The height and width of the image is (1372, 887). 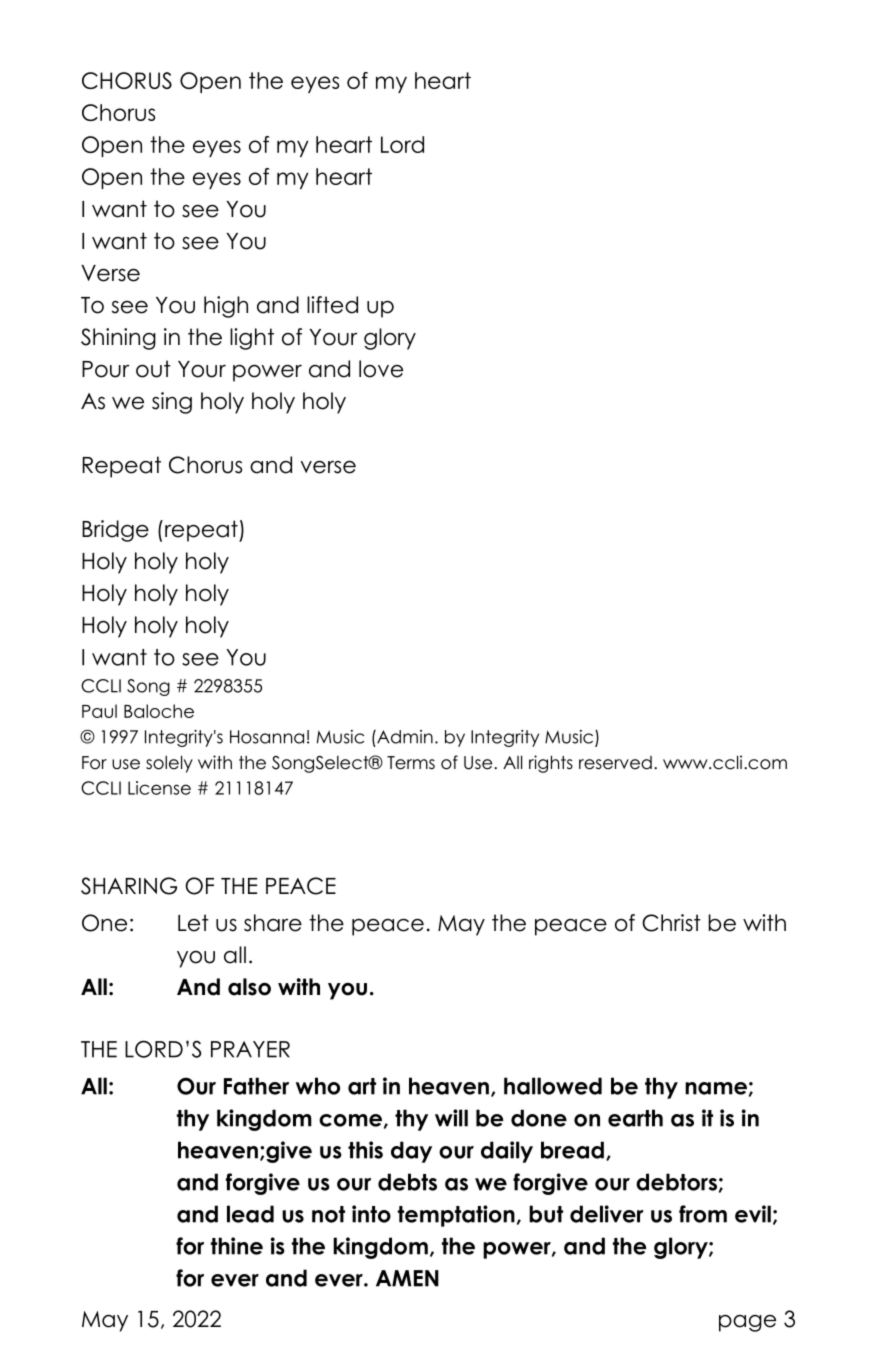 What do you see at coordinates (615, 763) in the image?
I see `reserved` at bounding box center [615, 763].
